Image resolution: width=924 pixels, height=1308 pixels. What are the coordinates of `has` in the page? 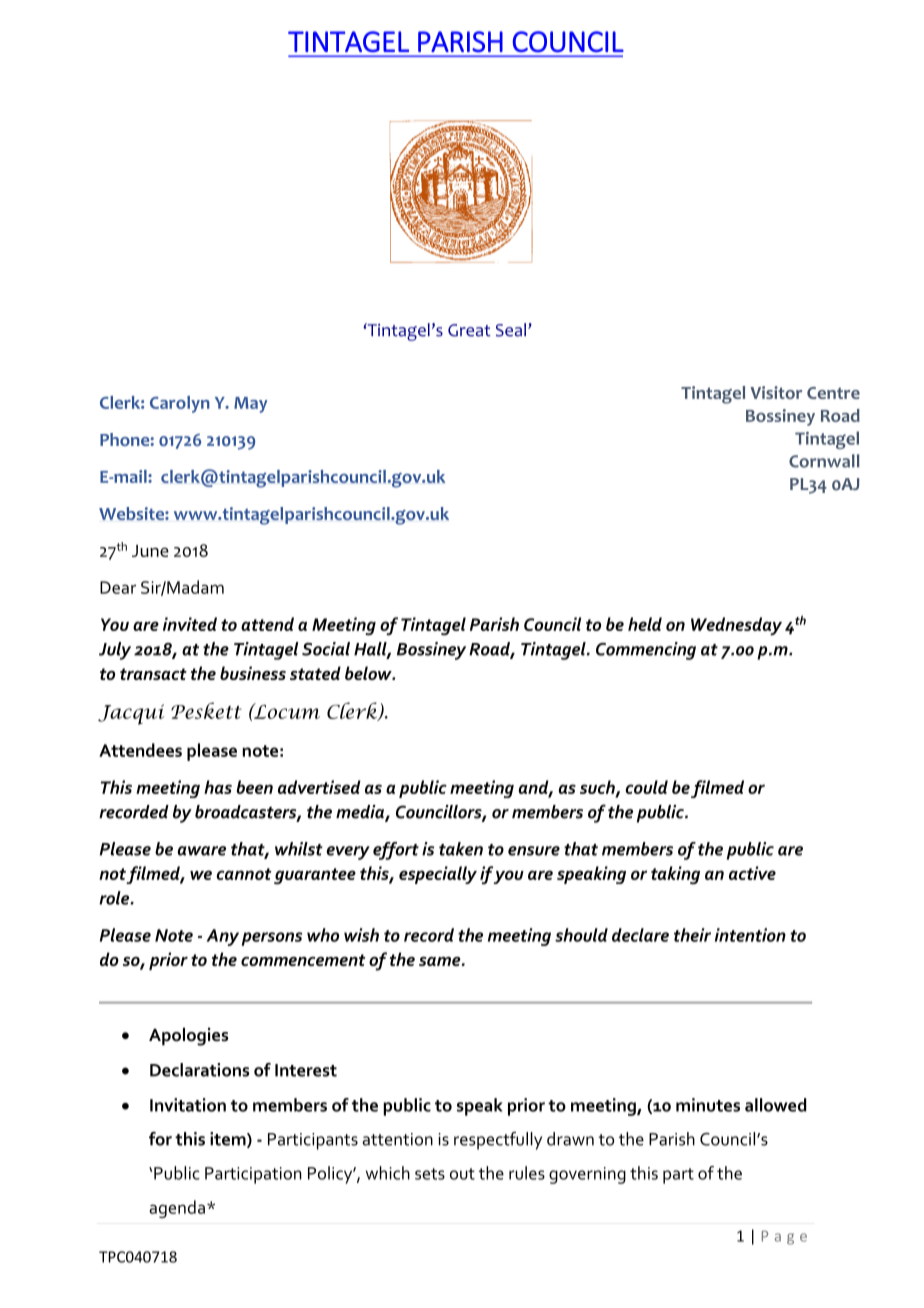 It's located at (218, 787).
